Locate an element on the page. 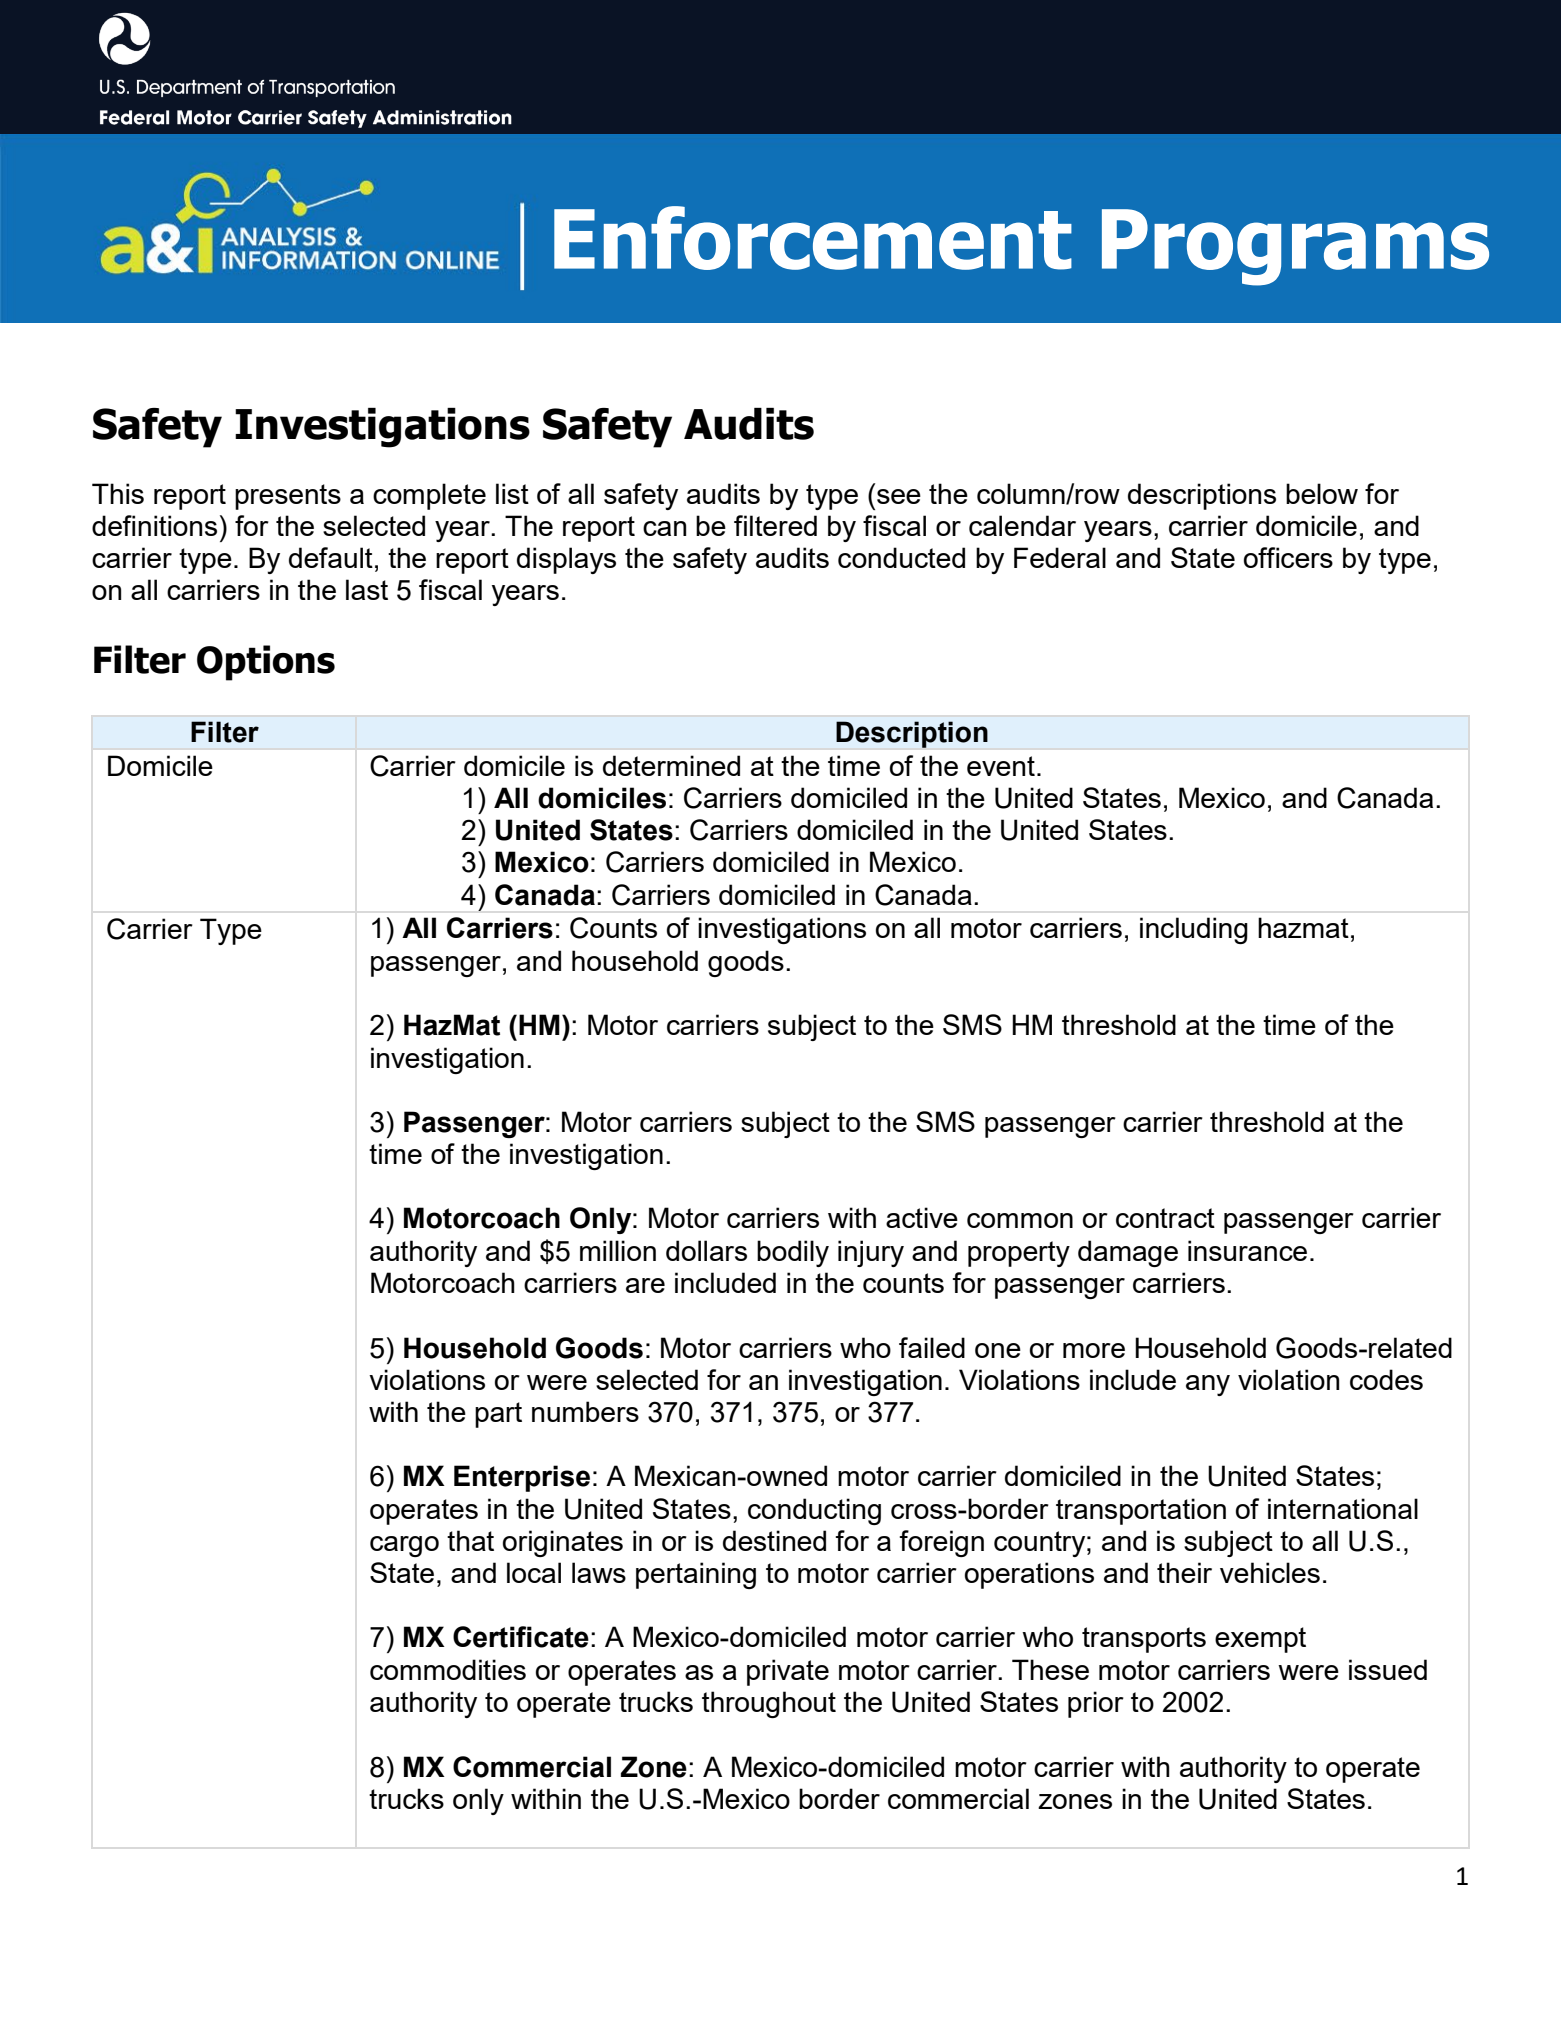 This page has width=1561, height=2019. bodily is located at coordinates (793, 1253).
